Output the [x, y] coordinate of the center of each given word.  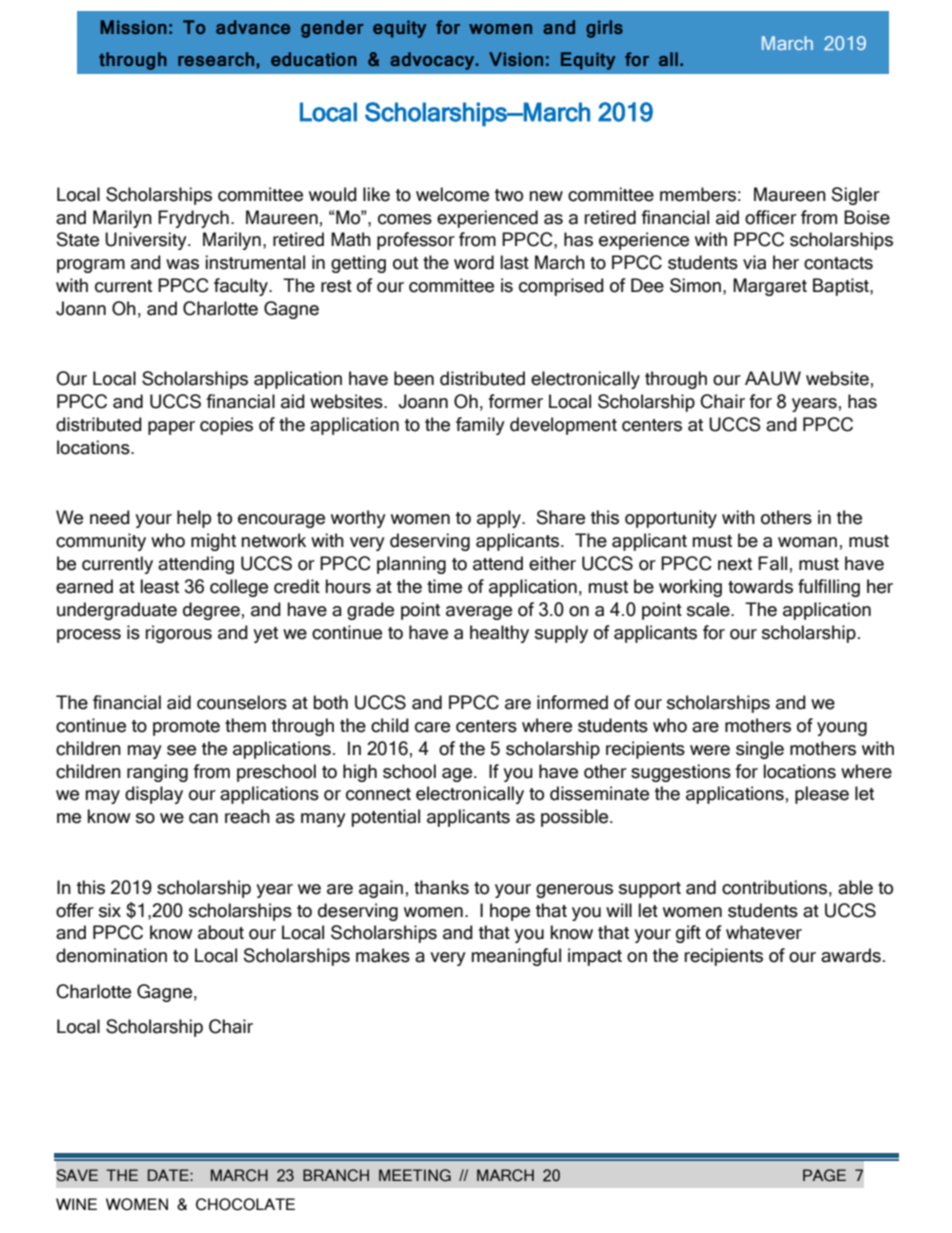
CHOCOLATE [245, 1204]
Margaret [770, 287]
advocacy [433, 61]
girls [604, 29]
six [110, 910]
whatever [764, 932]
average [479, 613]
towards [760, 586]
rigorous [179, 634]
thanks [441, 887]
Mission [133, 27]
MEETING [415, 1175]
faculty [242, 287]
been [414, 378]
